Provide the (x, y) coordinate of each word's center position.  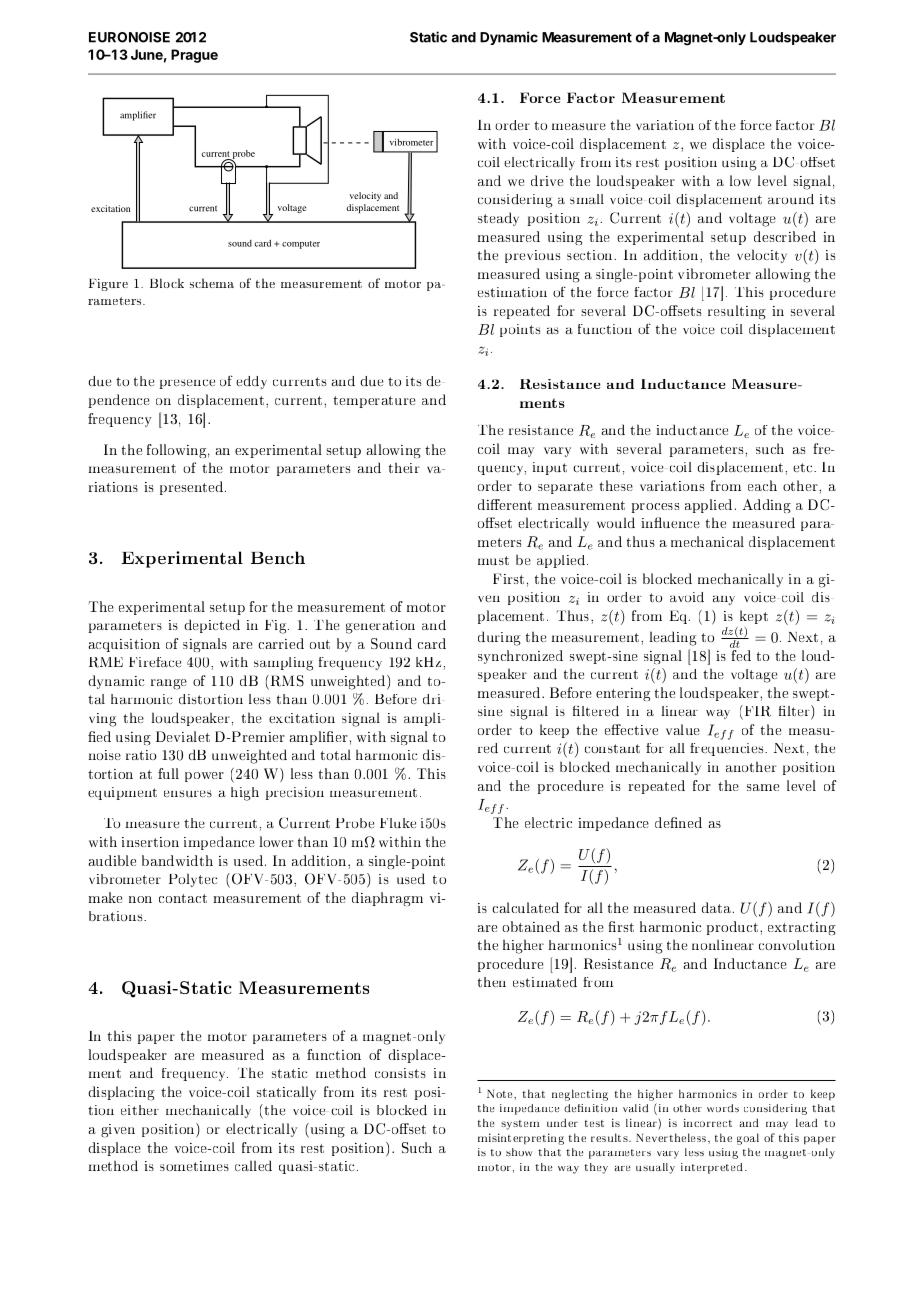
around (791, 199)
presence (187, 384)
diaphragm (387, 899)
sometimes (194, 1166)
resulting (737, 312)
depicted (212, 626)
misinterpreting (521, 1139)
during (499, 638)
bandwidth (177, 860)
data (718, 907)
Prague (194, 56)
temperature (374, 402)
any (724, 600)
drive (547, 180)
